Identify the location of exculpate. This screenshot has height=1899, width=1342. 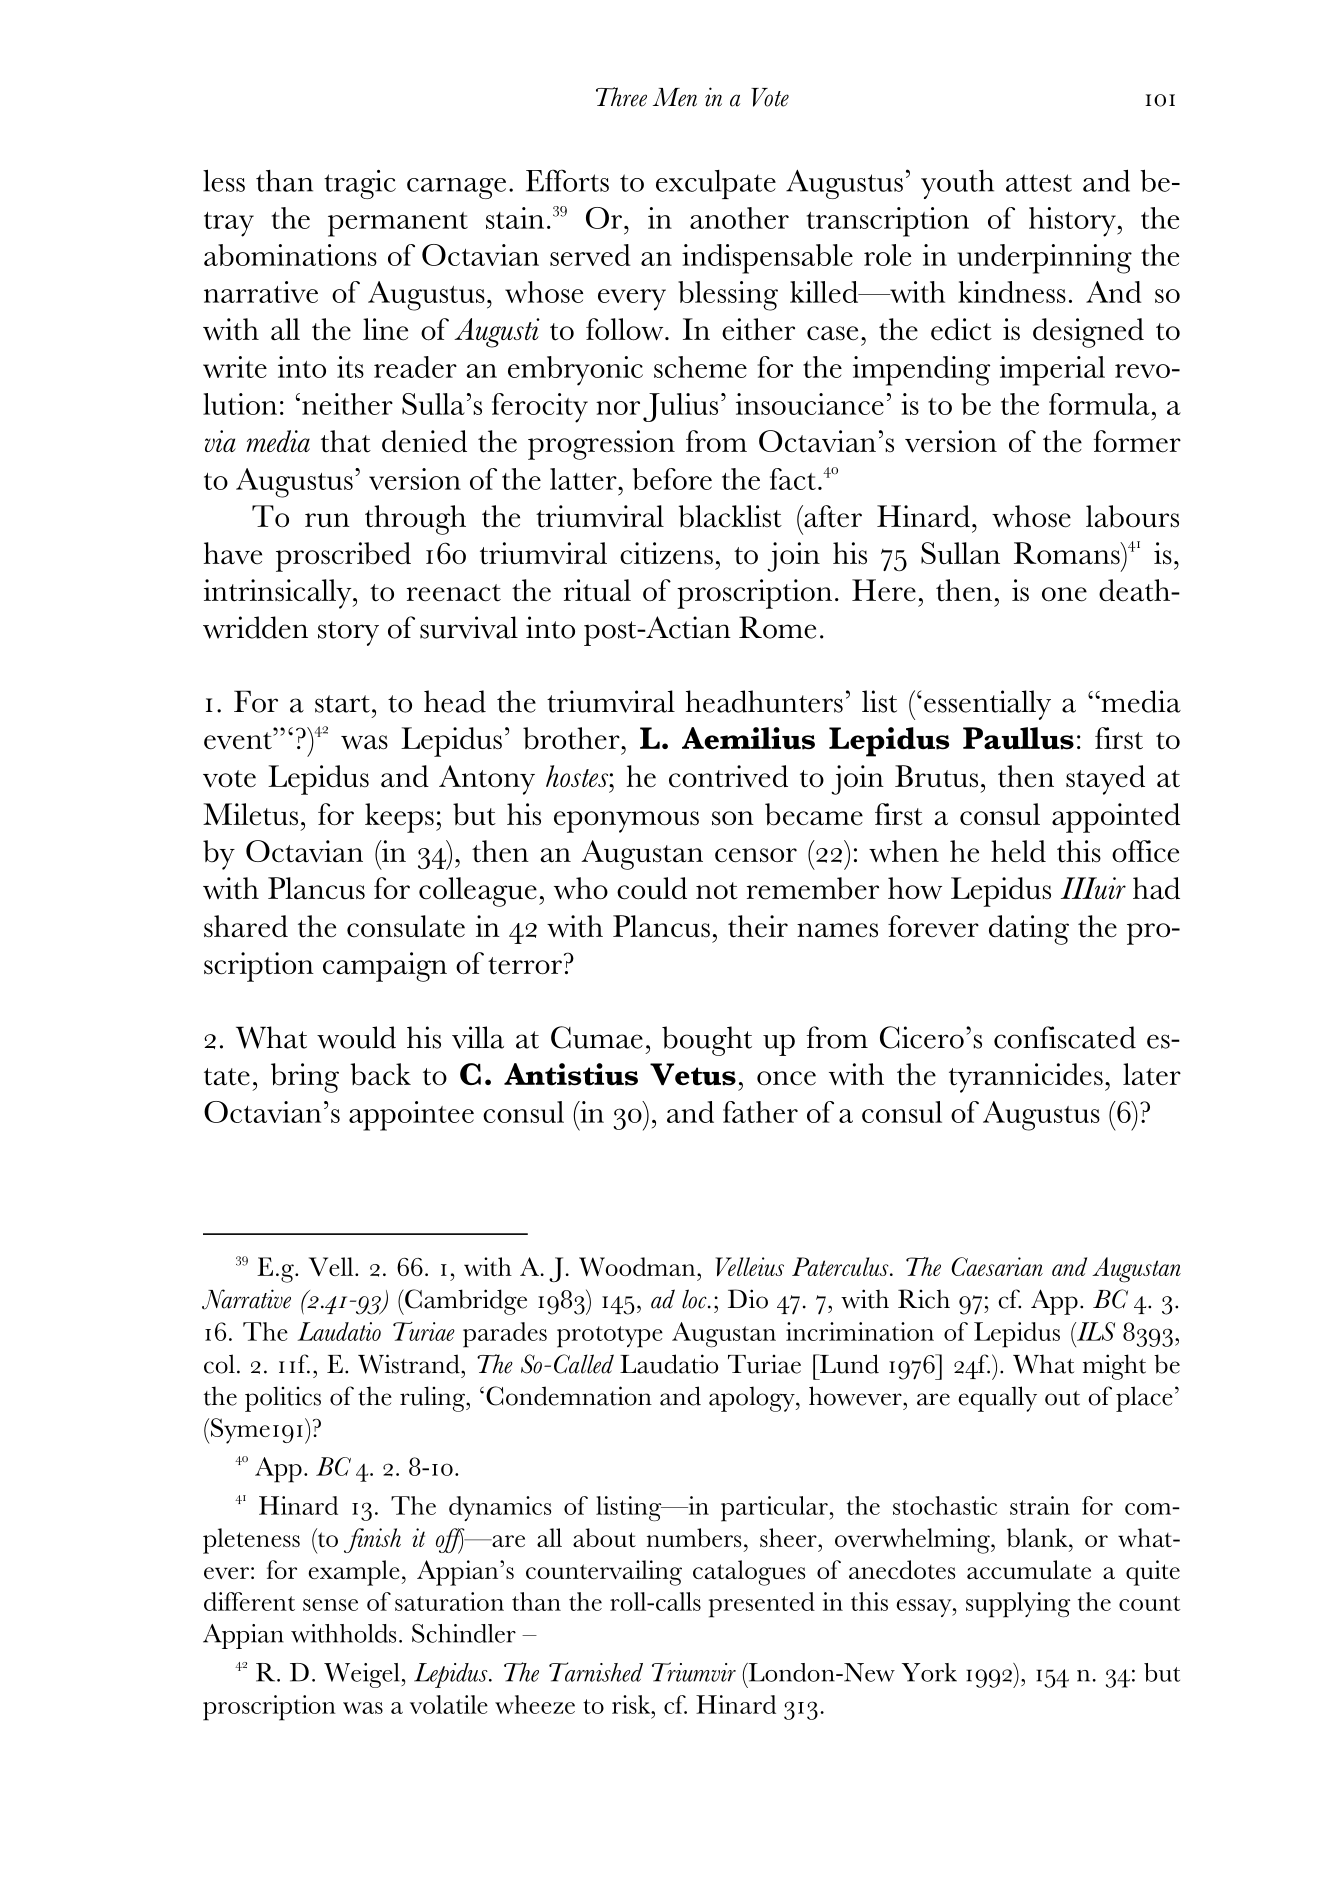
(716, 184).
